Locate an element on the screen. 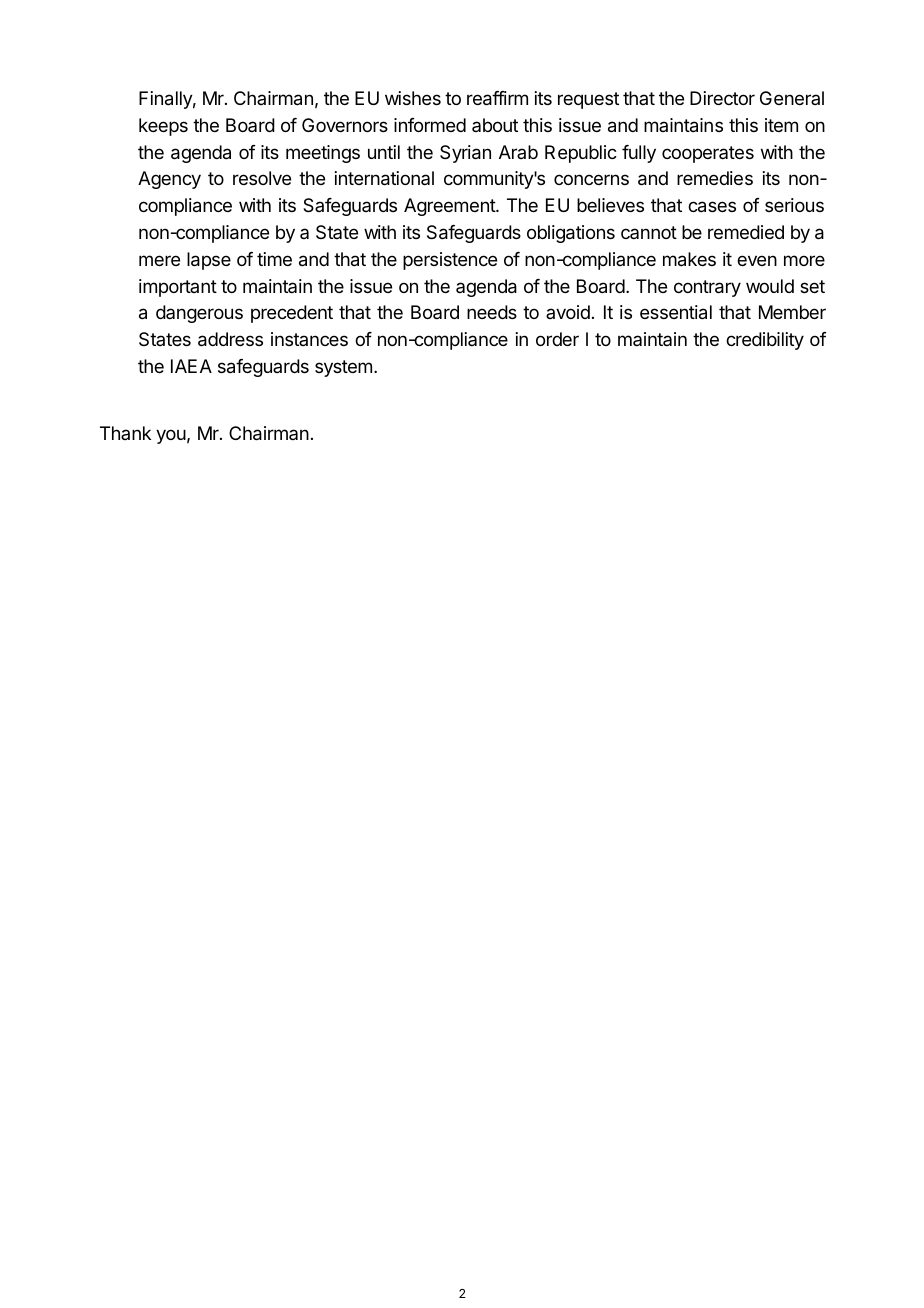 Image resolution: width=924 pixels, height=1308 pixels. Agreement is located at coordinates (450, 207).
